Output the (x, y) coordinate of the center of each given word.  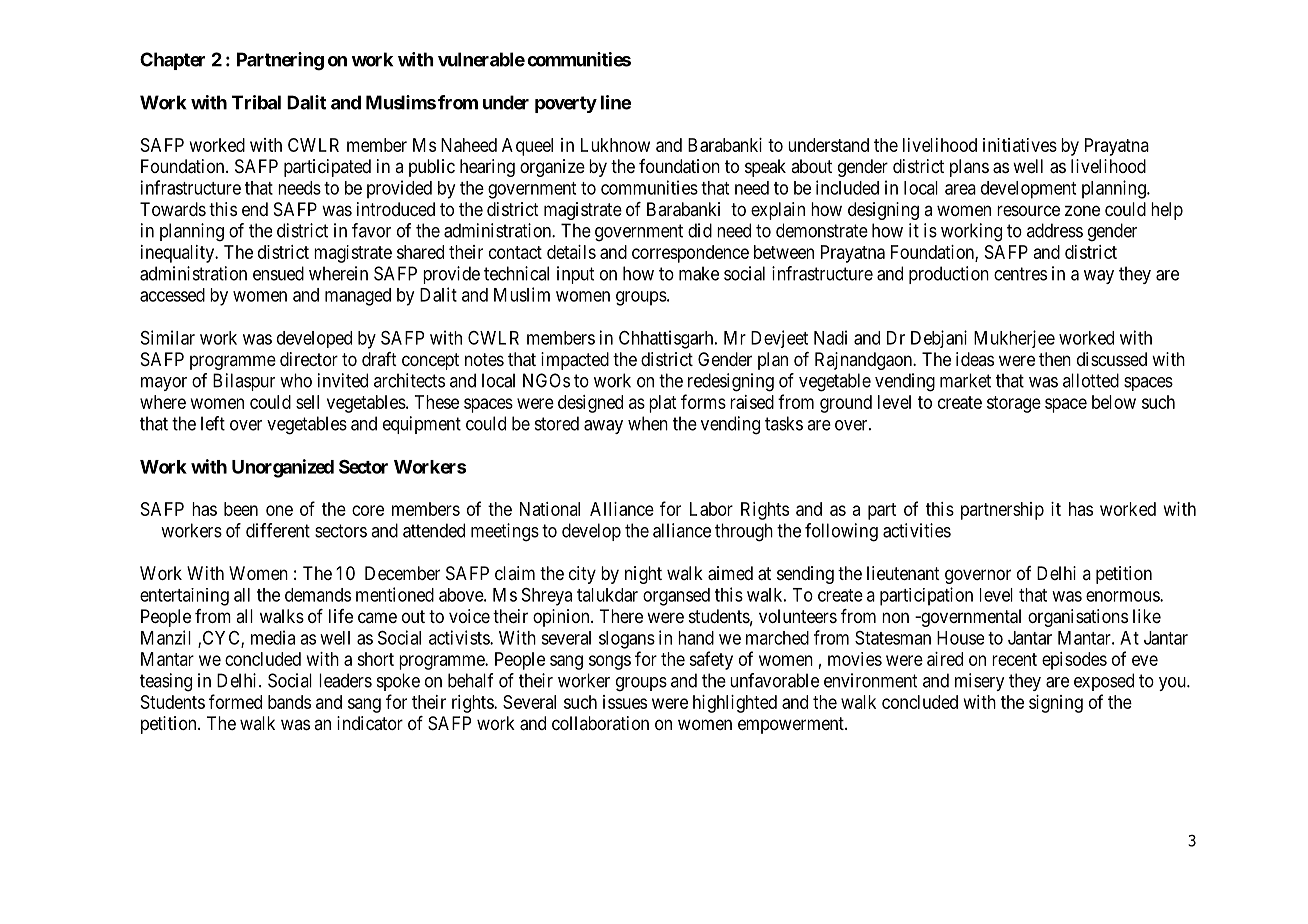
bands (289, 702)
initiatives (1020, 145)
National (550, 509)
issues (625, 702)
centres (1020, 274)
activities (917, 530)
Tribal (256, 102)
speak (765, 168)
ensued (278, 273)
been (241, 509)
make (699, 273)
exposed (1104, 682)
